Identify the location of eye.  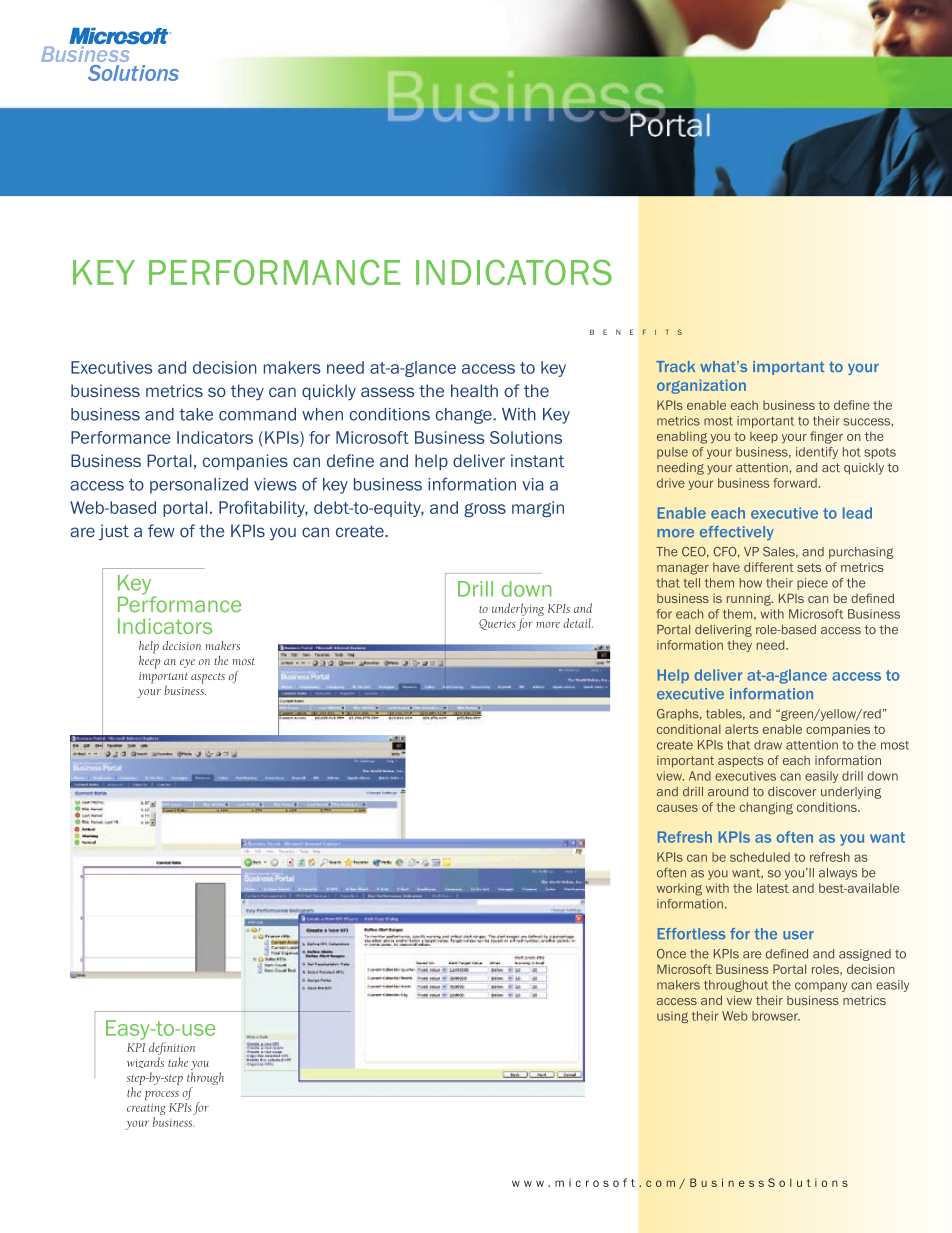
(187, 663).
